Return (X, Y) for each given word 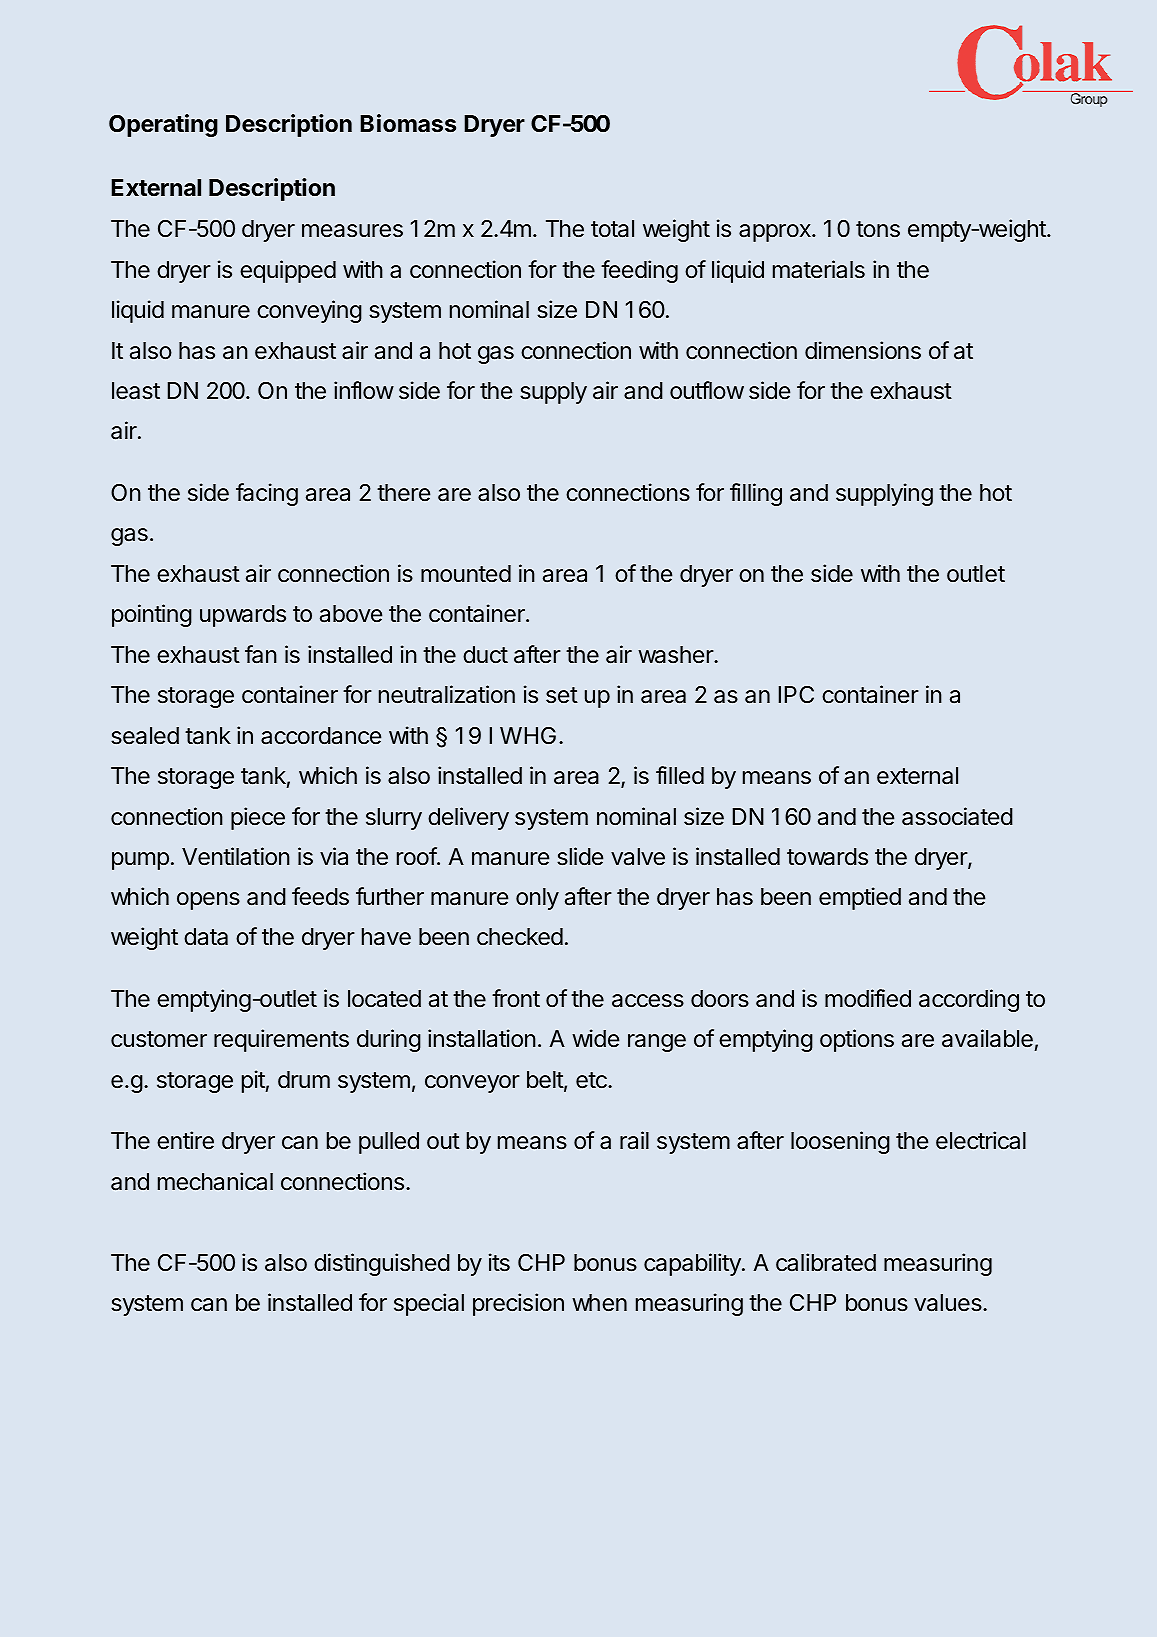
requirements (281, 1040)
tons (878, 229)
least (136, 391)
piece (258, 818)
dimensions (863, 350)
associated (957, 816)
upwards (243, 616)
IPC (796, 694)
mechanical (215, 1181)
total (612, 229)
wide (595, 1038)
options (857, 1040)
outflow (707, 390)
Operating (163, 125)
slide (580, 856)
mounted (466, 574)
